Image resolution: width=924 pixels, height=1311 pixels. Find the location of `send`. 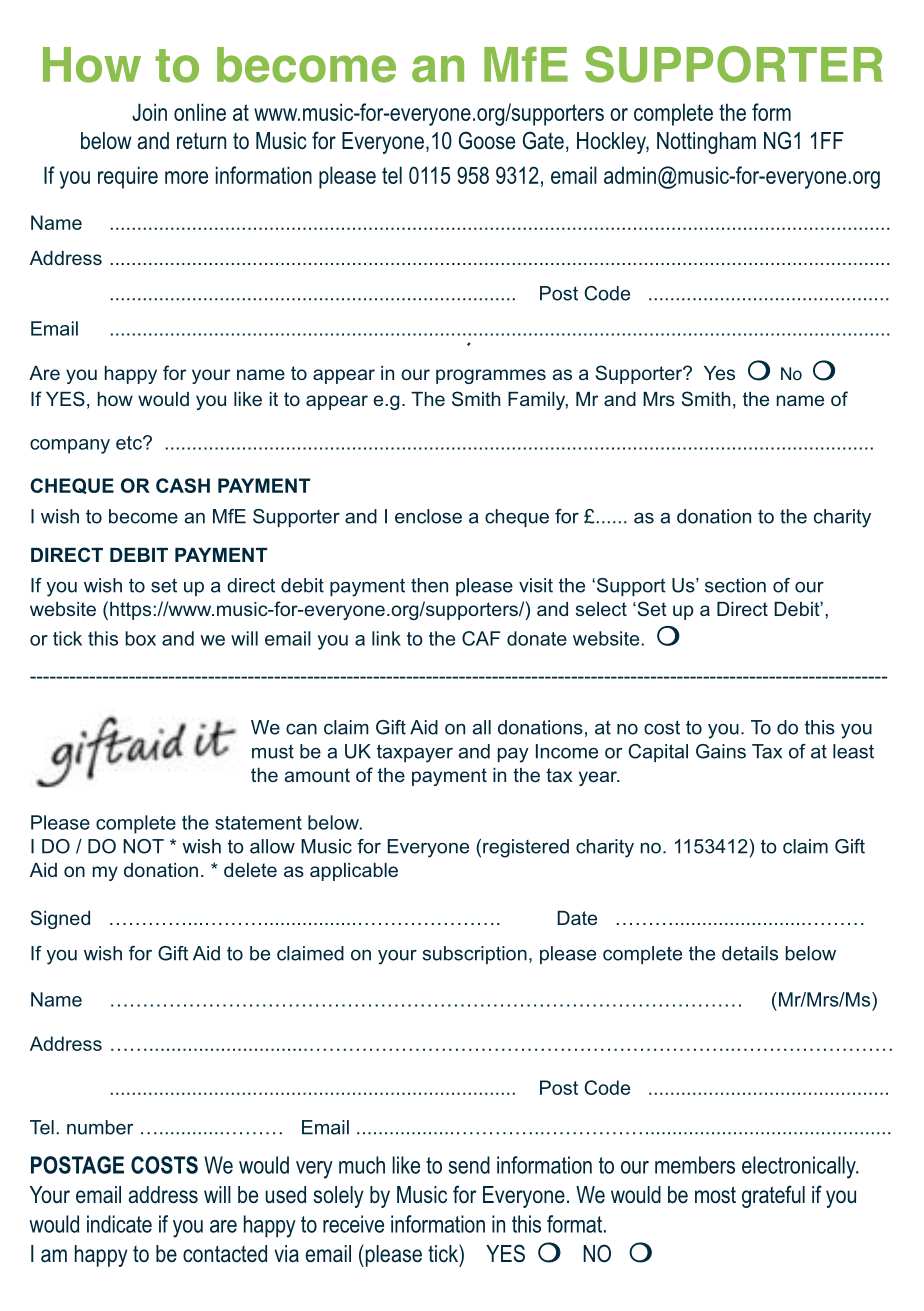

send is located at coordinates (469, 1165).
